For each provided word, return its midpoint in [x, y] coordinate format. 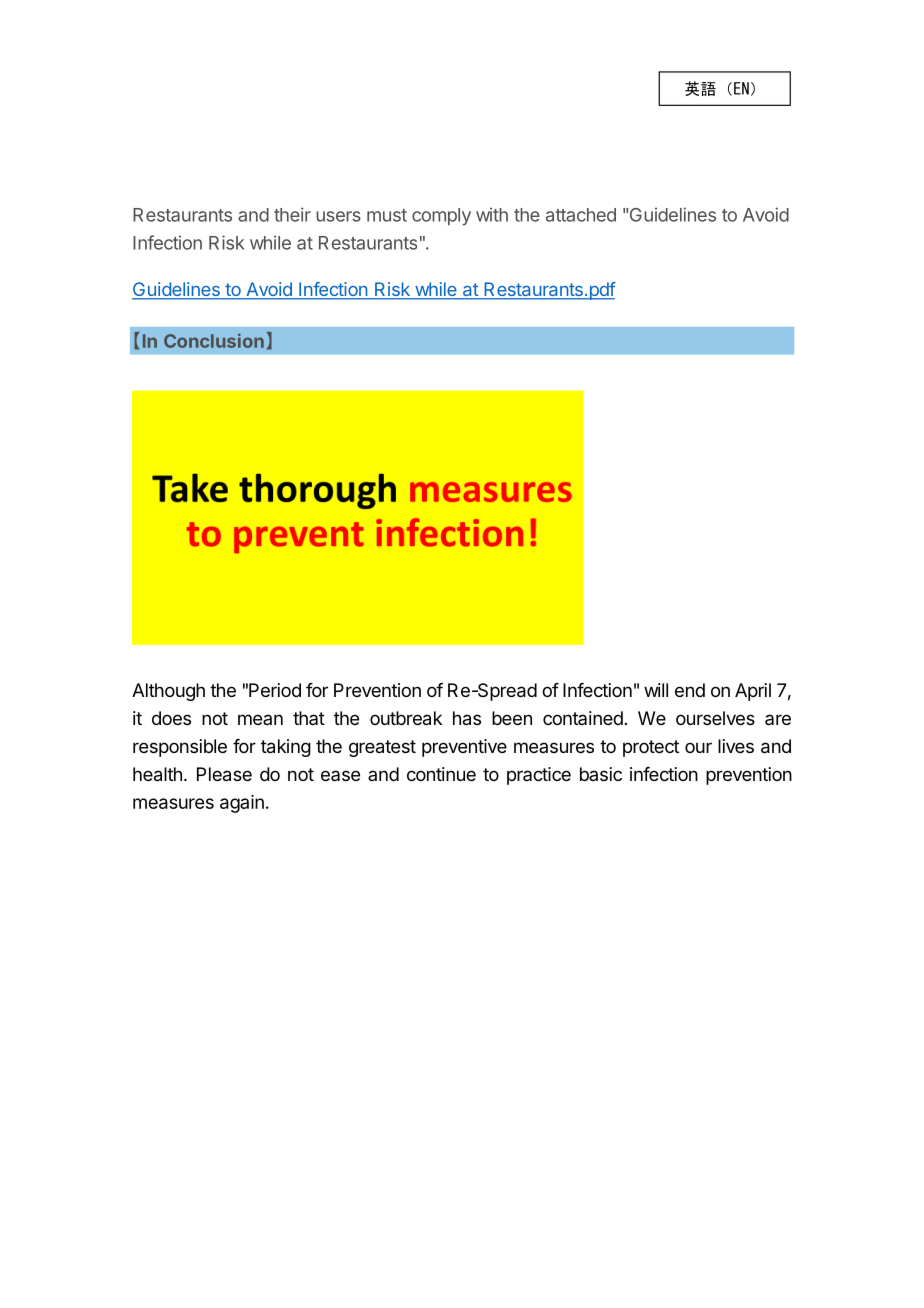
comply [441, 217]
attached [581, 215]
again [242, 804]
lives [736, 746]
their [292, 214]
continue [441, 774]
